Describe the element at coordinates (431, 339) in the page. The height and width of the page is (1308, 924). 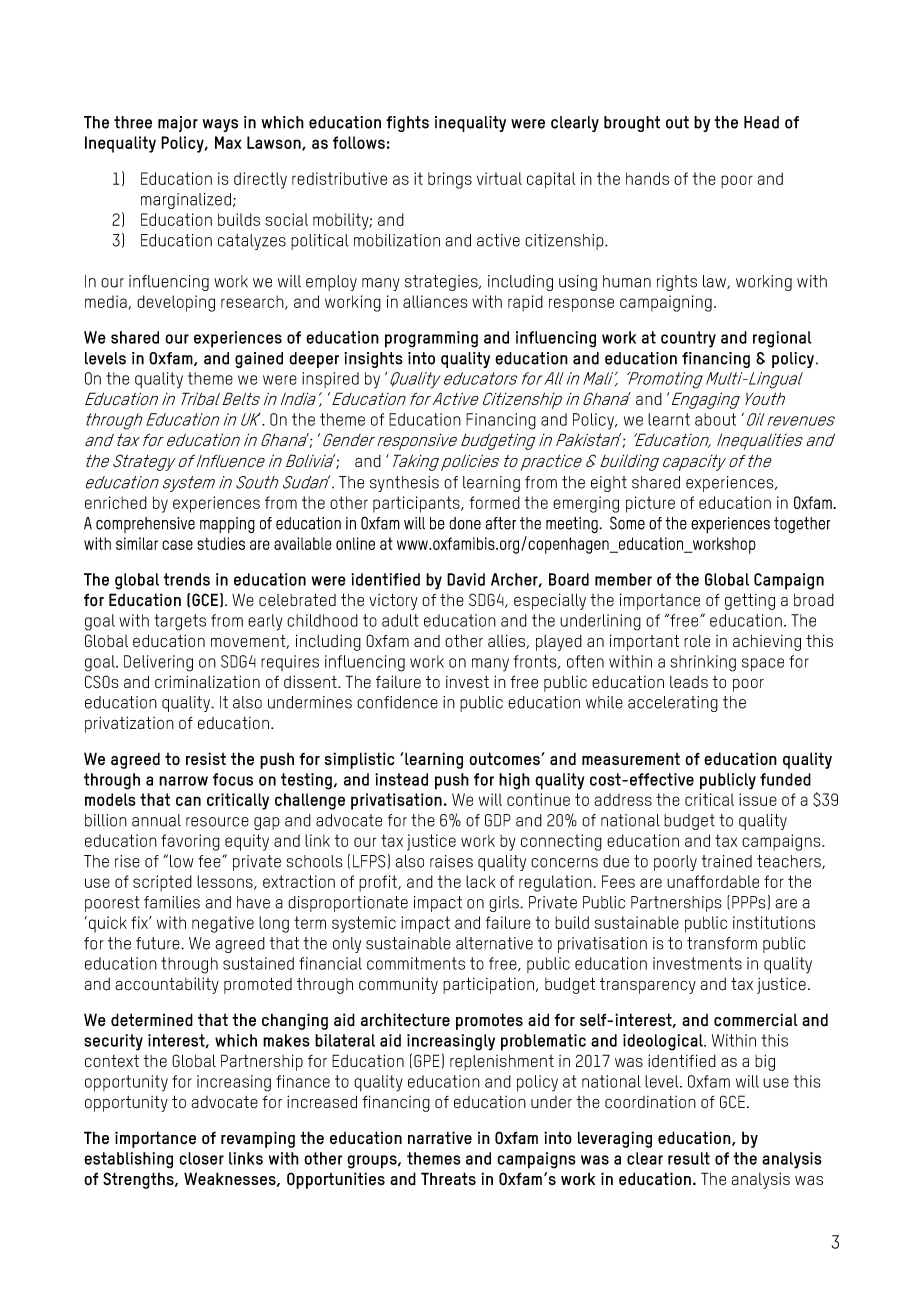
I see `programming` at that location.
